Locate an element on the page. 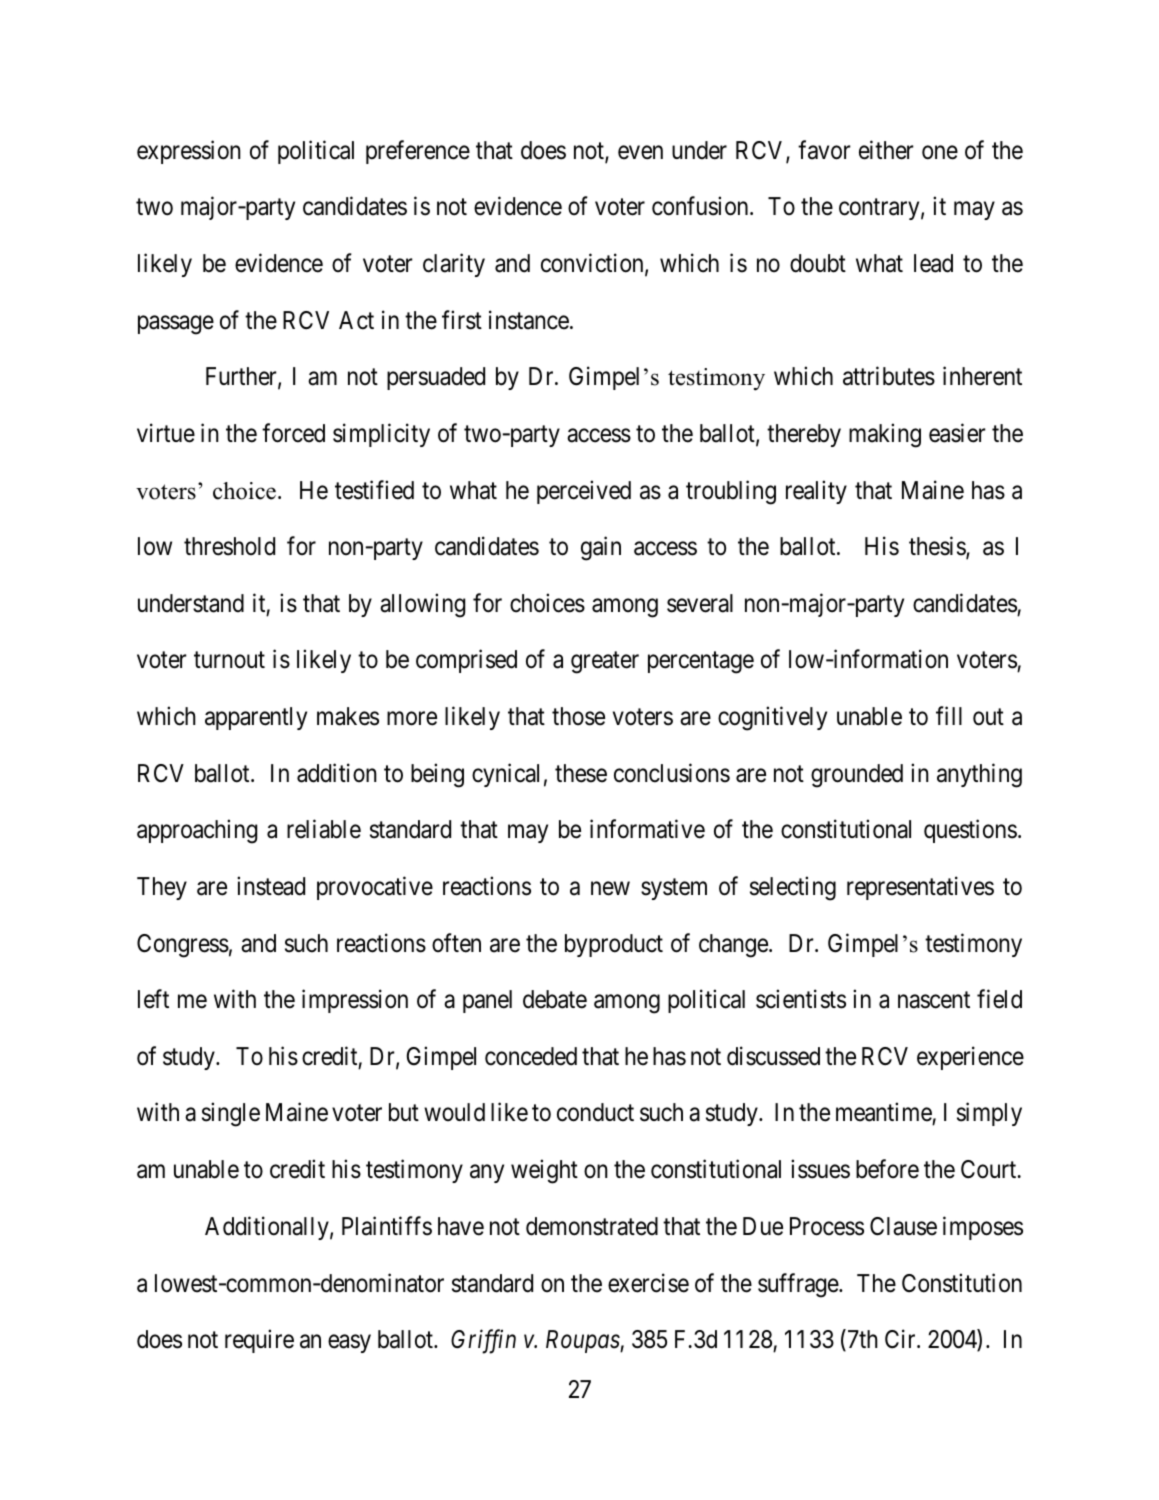  forced is located at coordinates (293, 433).
